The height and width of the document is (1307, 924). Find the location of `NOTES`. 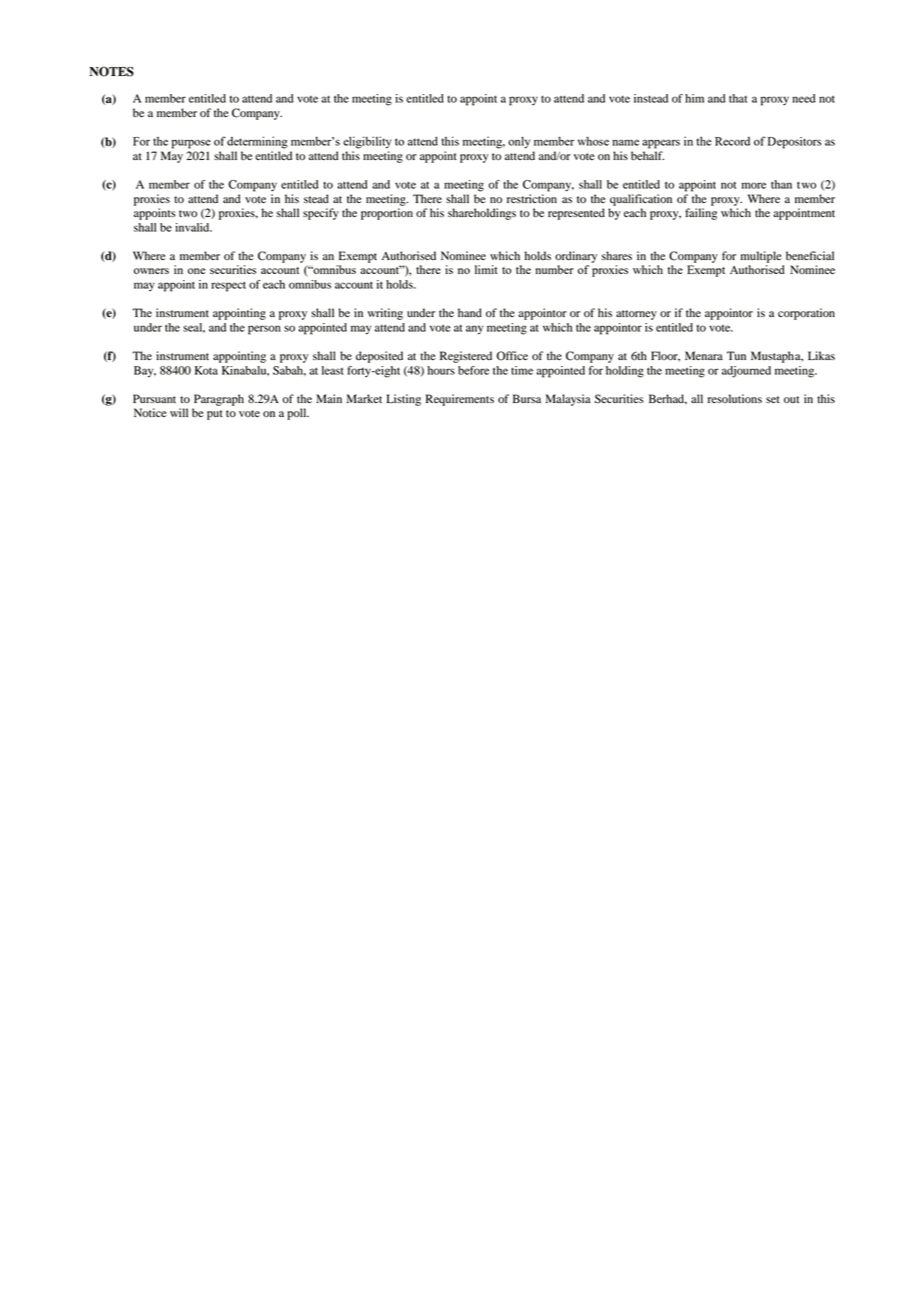

NOTES is located at coordinates (111, 71).
